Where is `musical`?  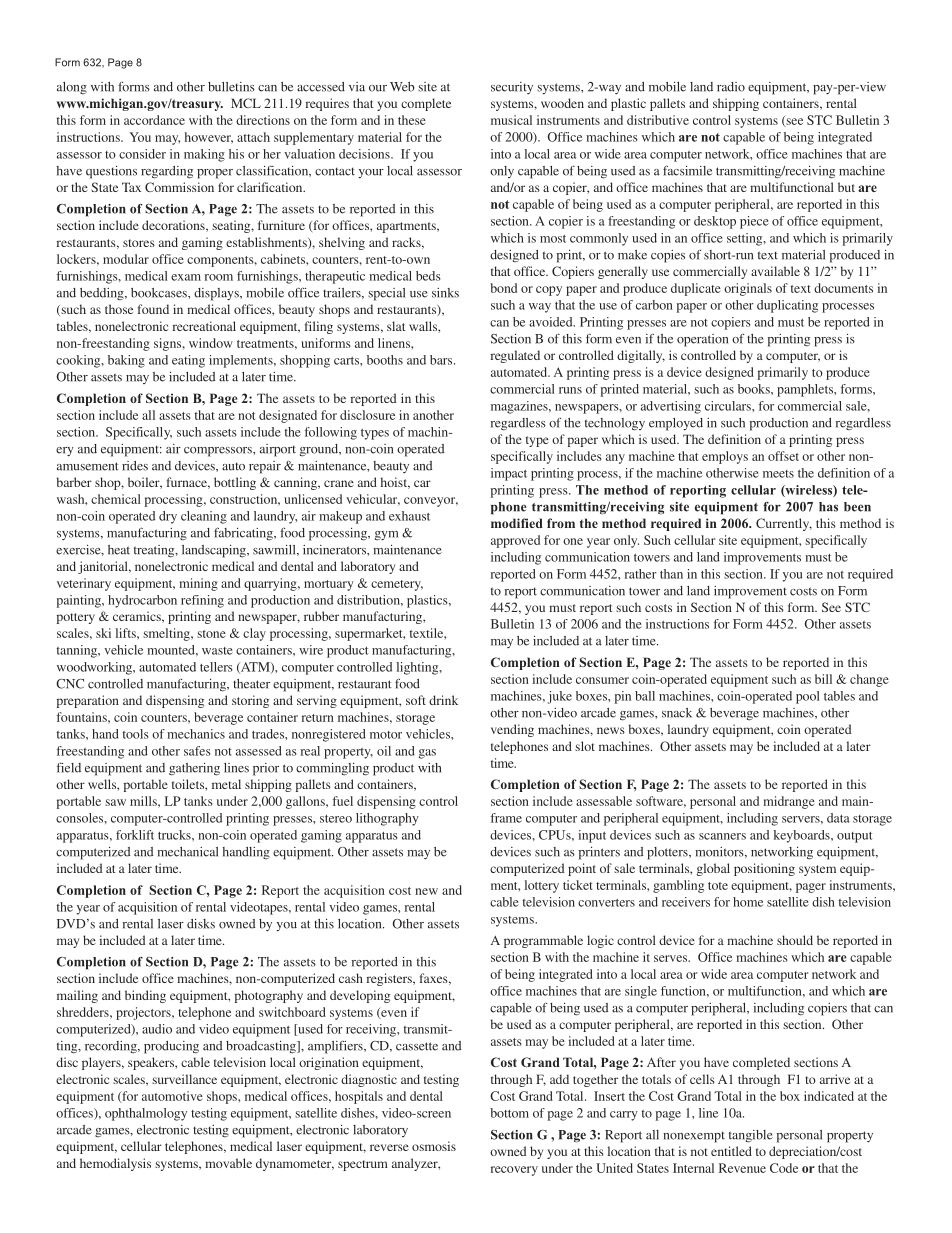 musical is located at coordinates (511, 120).
